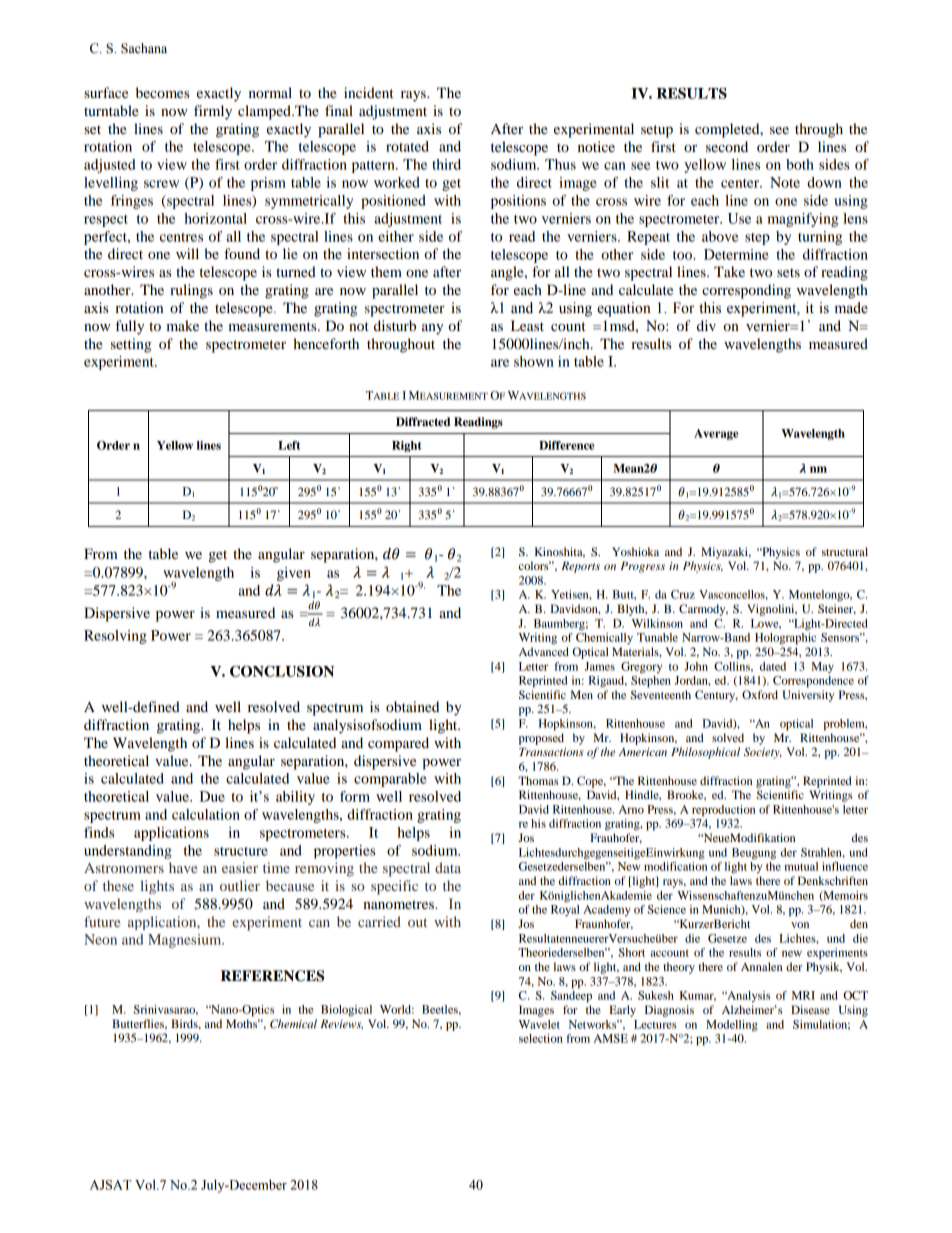  I want to click on div, so click(706, 325).
